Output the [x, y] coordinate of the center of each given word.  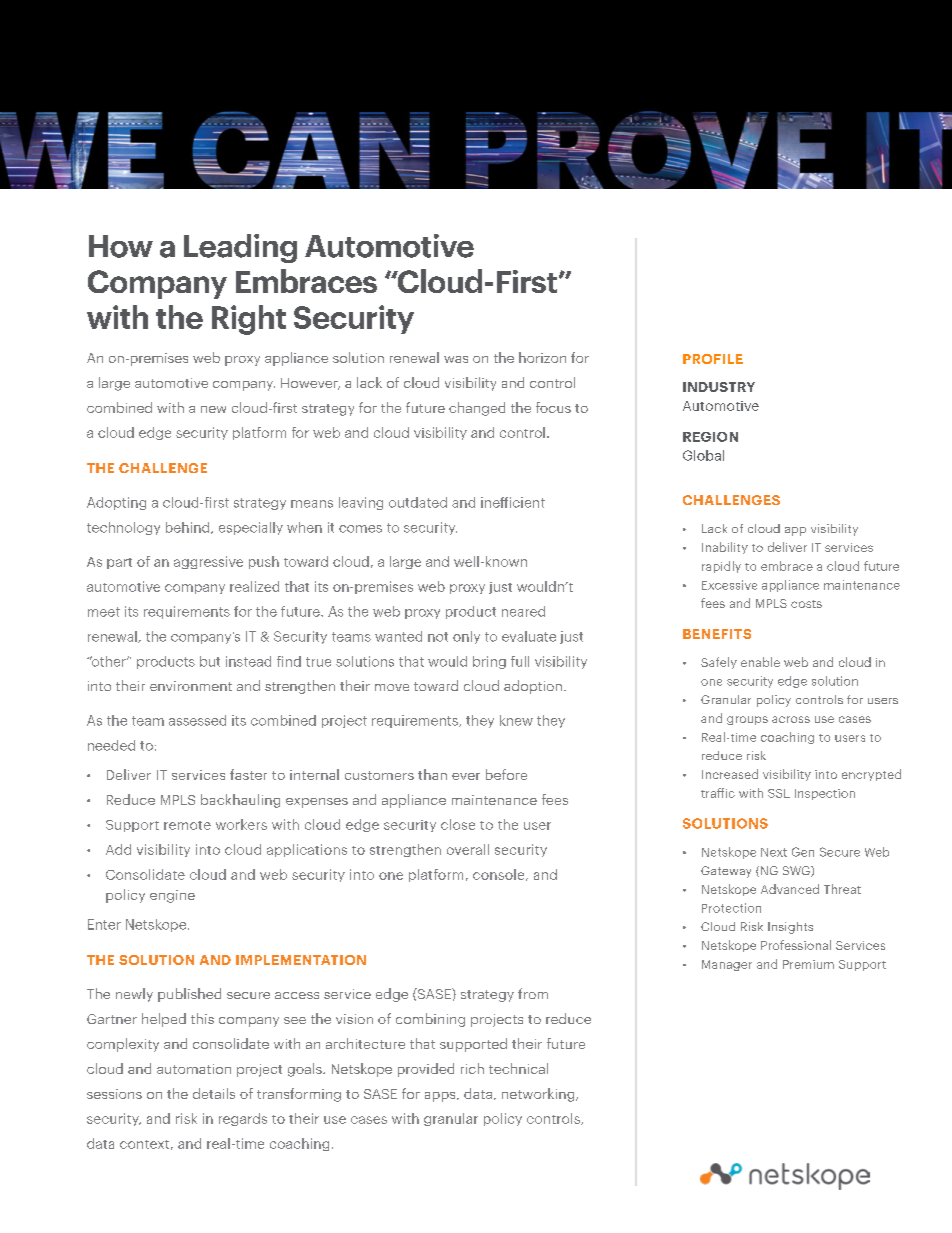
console [500, 875]
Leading [240, 248]
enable [760, 662]
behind [189, 528]
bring [489, 662]
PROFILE [713, 359]
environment [191, 686]
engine [172, 896]
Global [703, 455]
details [214, 1093]
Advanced [790, 889]
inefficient [513, 502]
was [456, 359]
